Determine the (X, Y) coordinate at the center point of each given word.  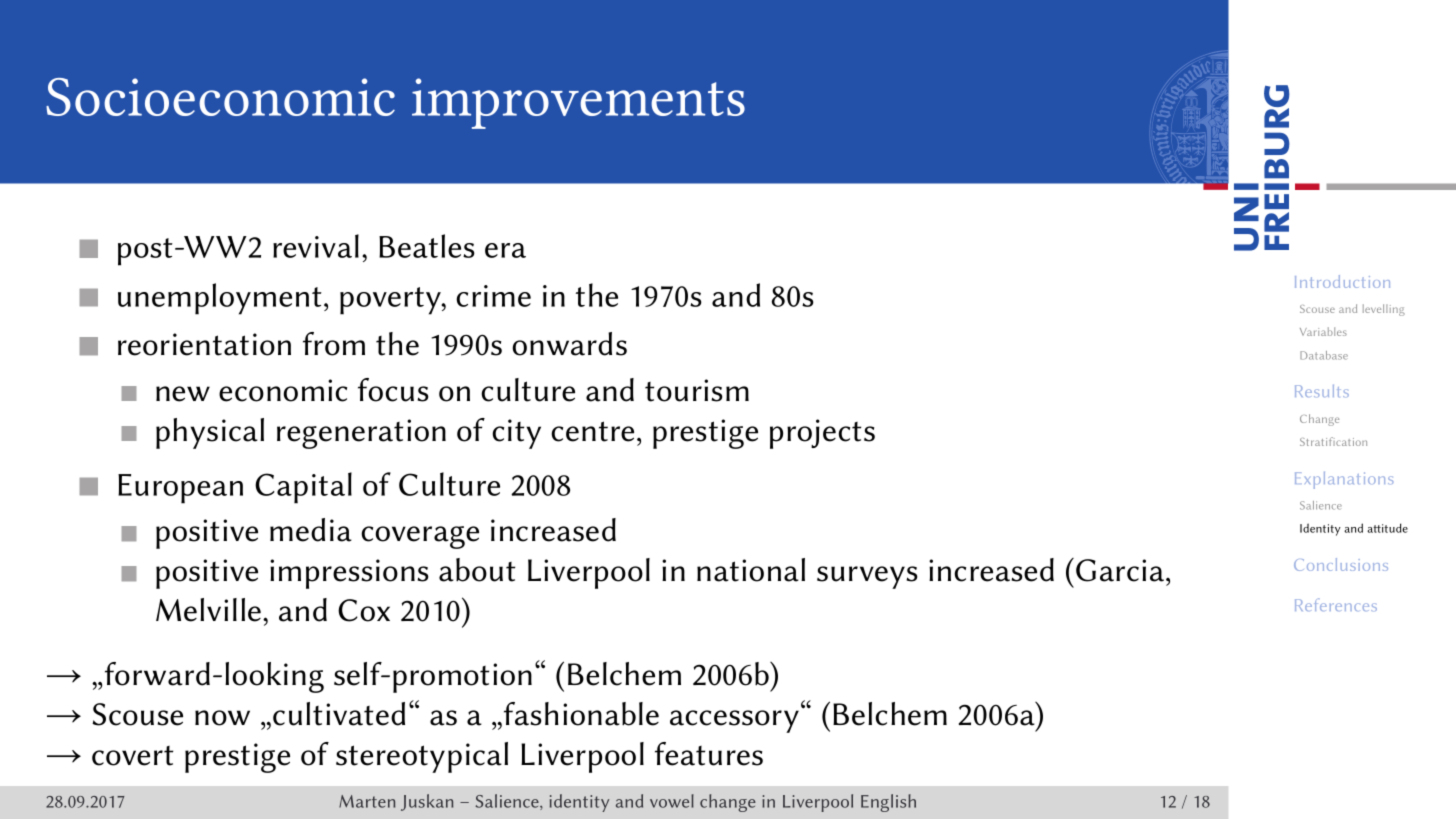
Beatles (427, 246)
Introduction (1342, 281)
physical (210, 433)
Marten (367, 801)
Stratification (1333, 441)
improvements (578, 103)
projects (822, 434)
